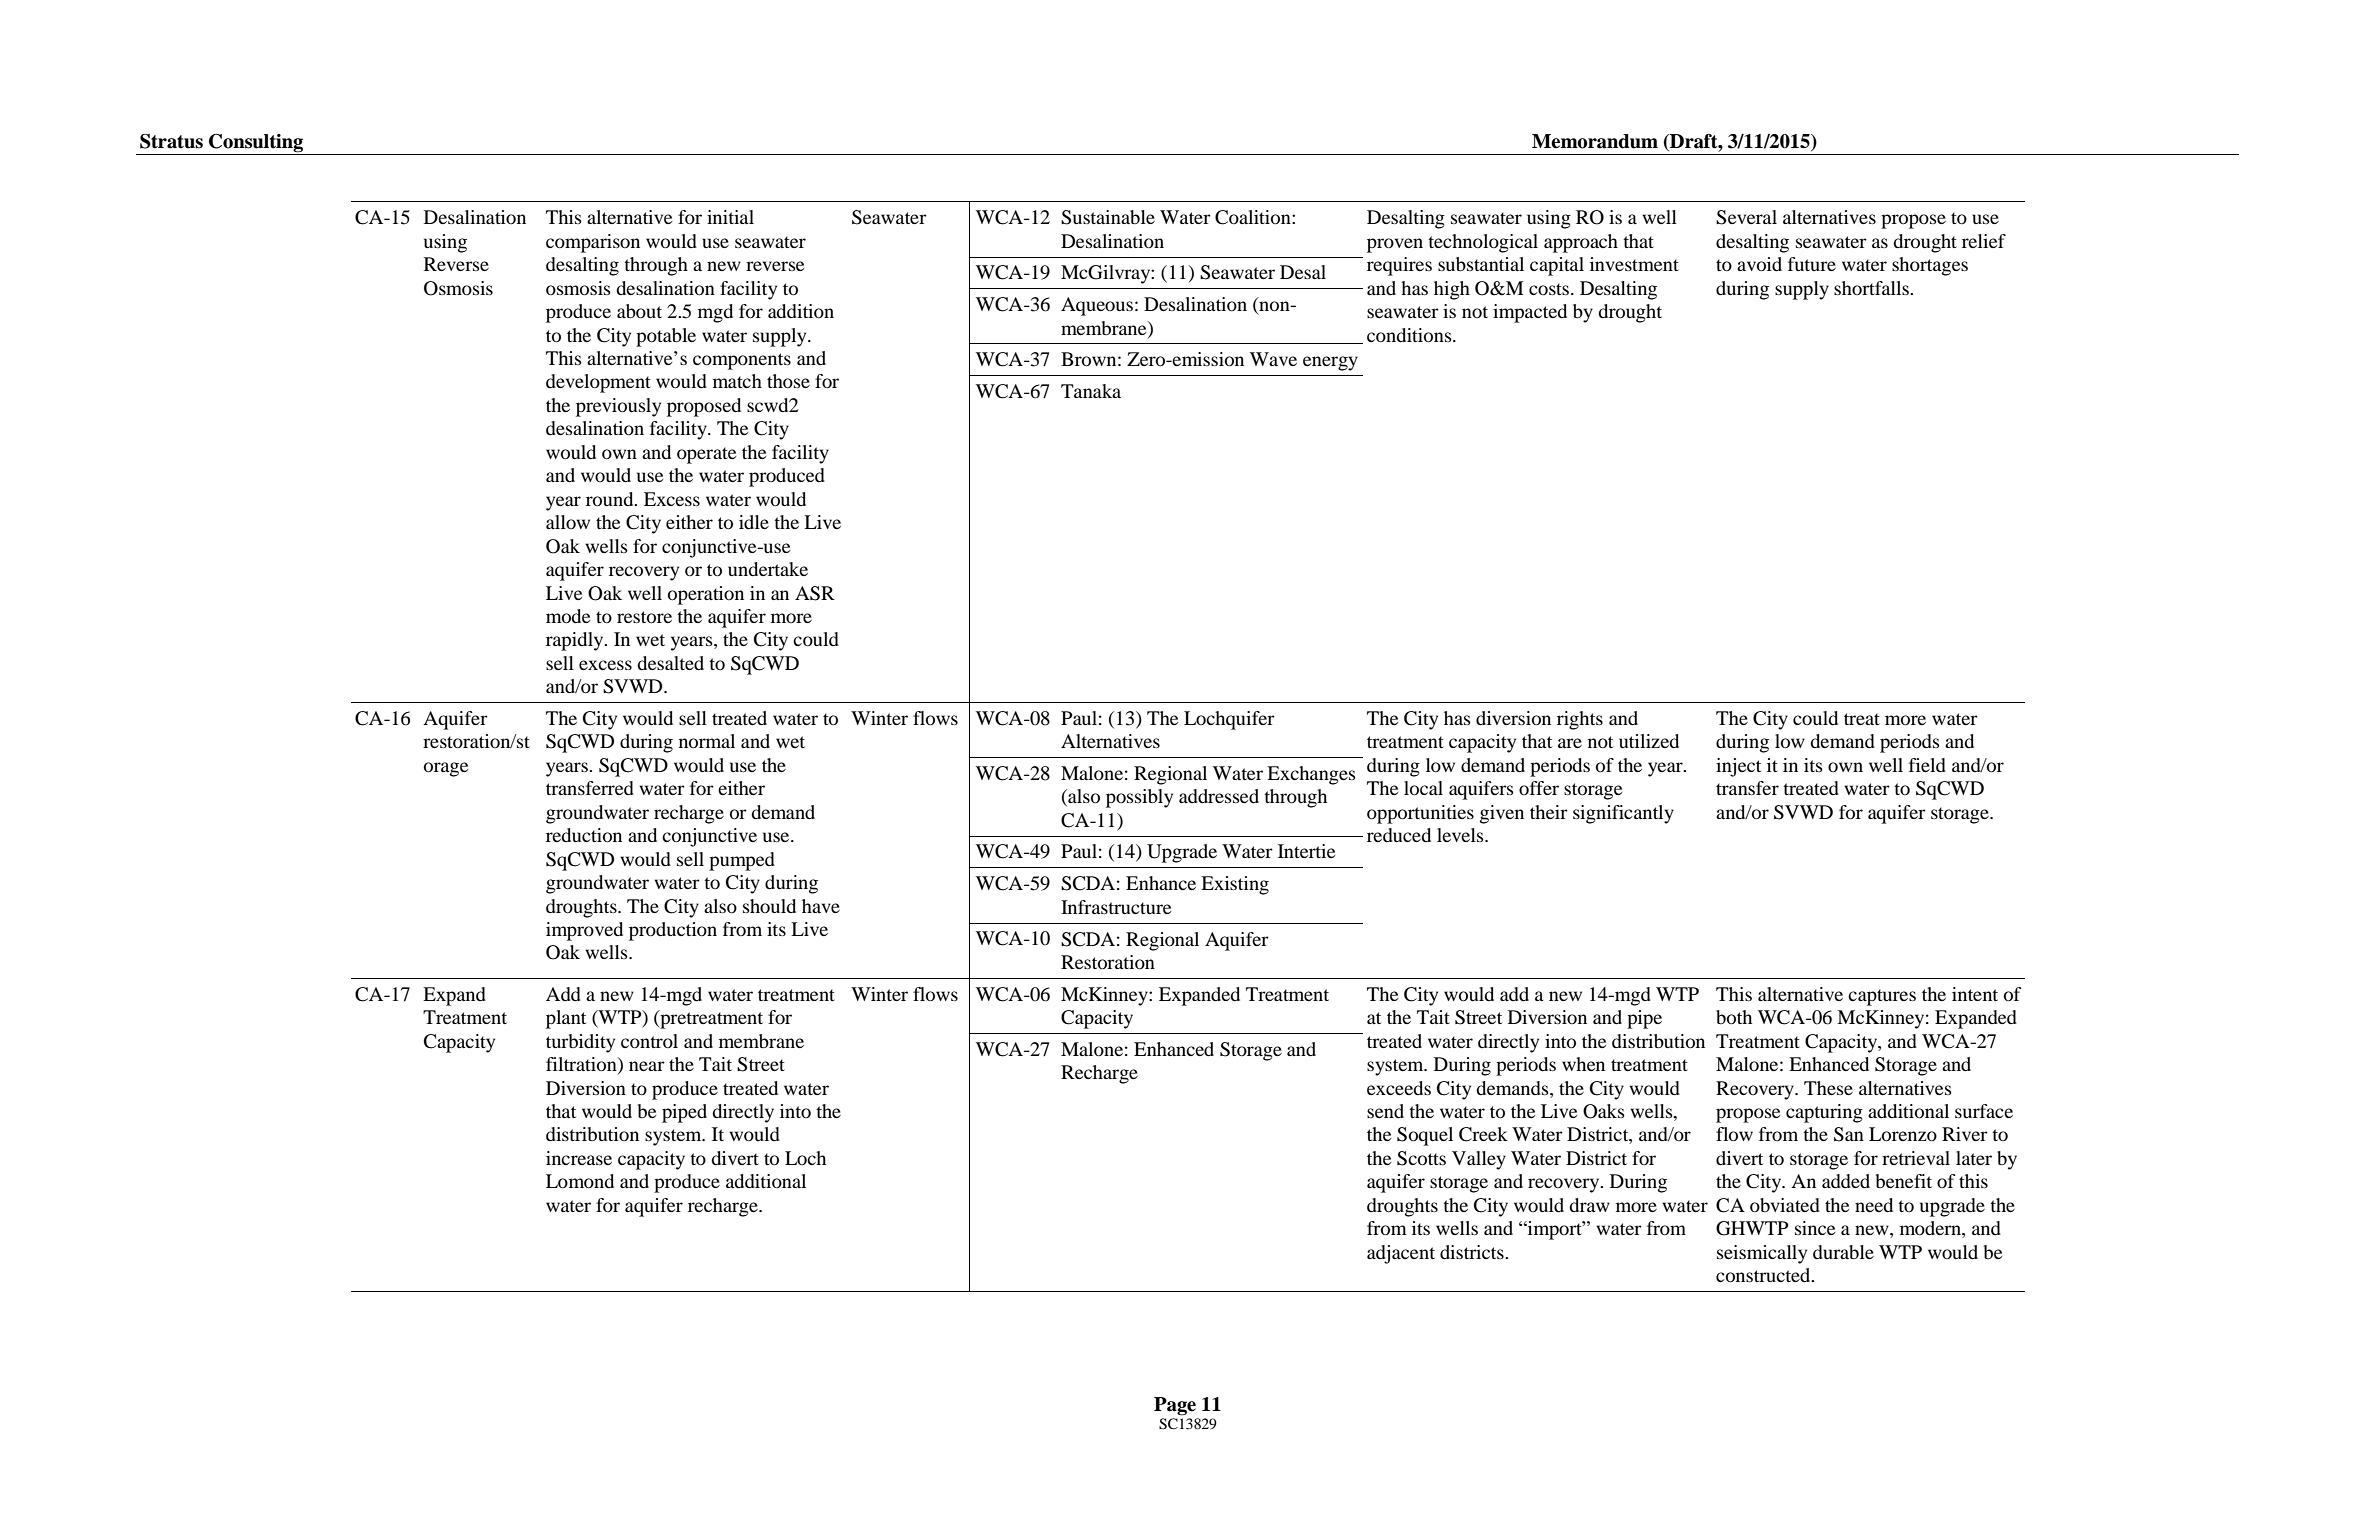 This screenshot has width=2376, height=1538. What do you see at coordinates (568, 522) in the screenshot?
I see `allow` at bounding box center [568, 522].
